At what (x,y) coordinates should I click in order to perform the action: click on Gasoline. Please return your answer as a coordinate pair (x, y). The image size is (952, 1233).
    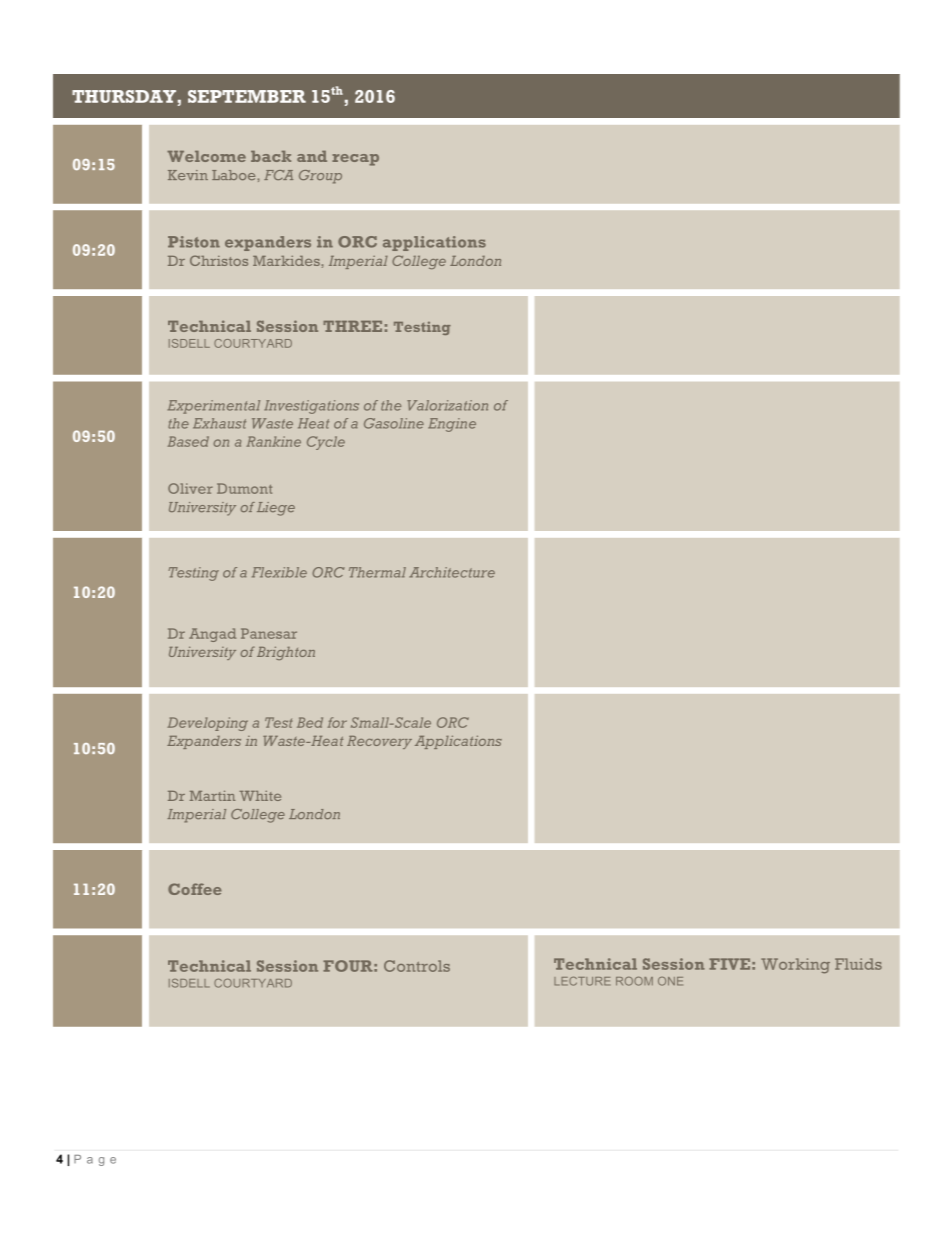
    Looking at the image, I should click on (394, 423).
